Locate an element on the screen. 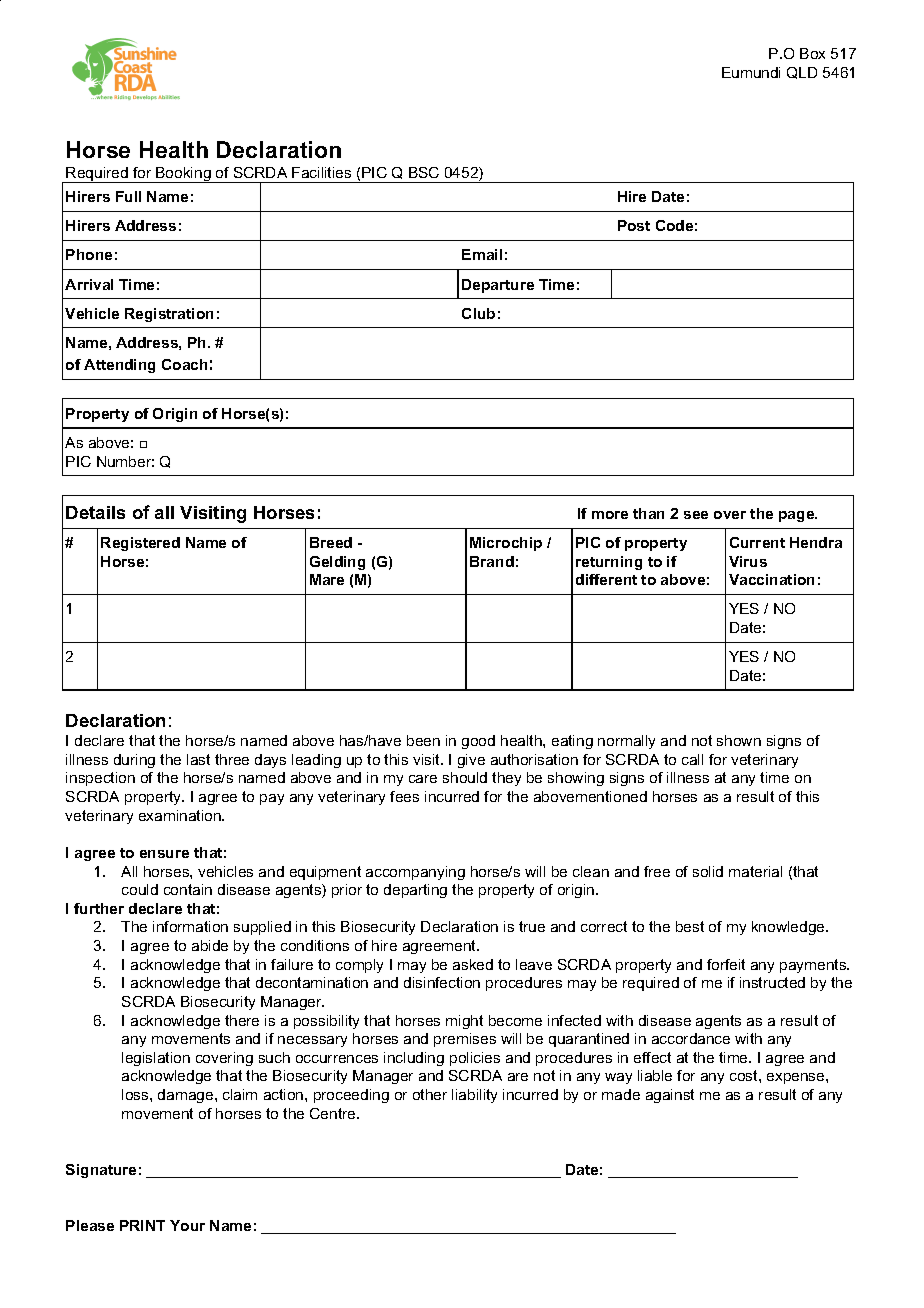  Attending is located at coordinates (119, 366).
